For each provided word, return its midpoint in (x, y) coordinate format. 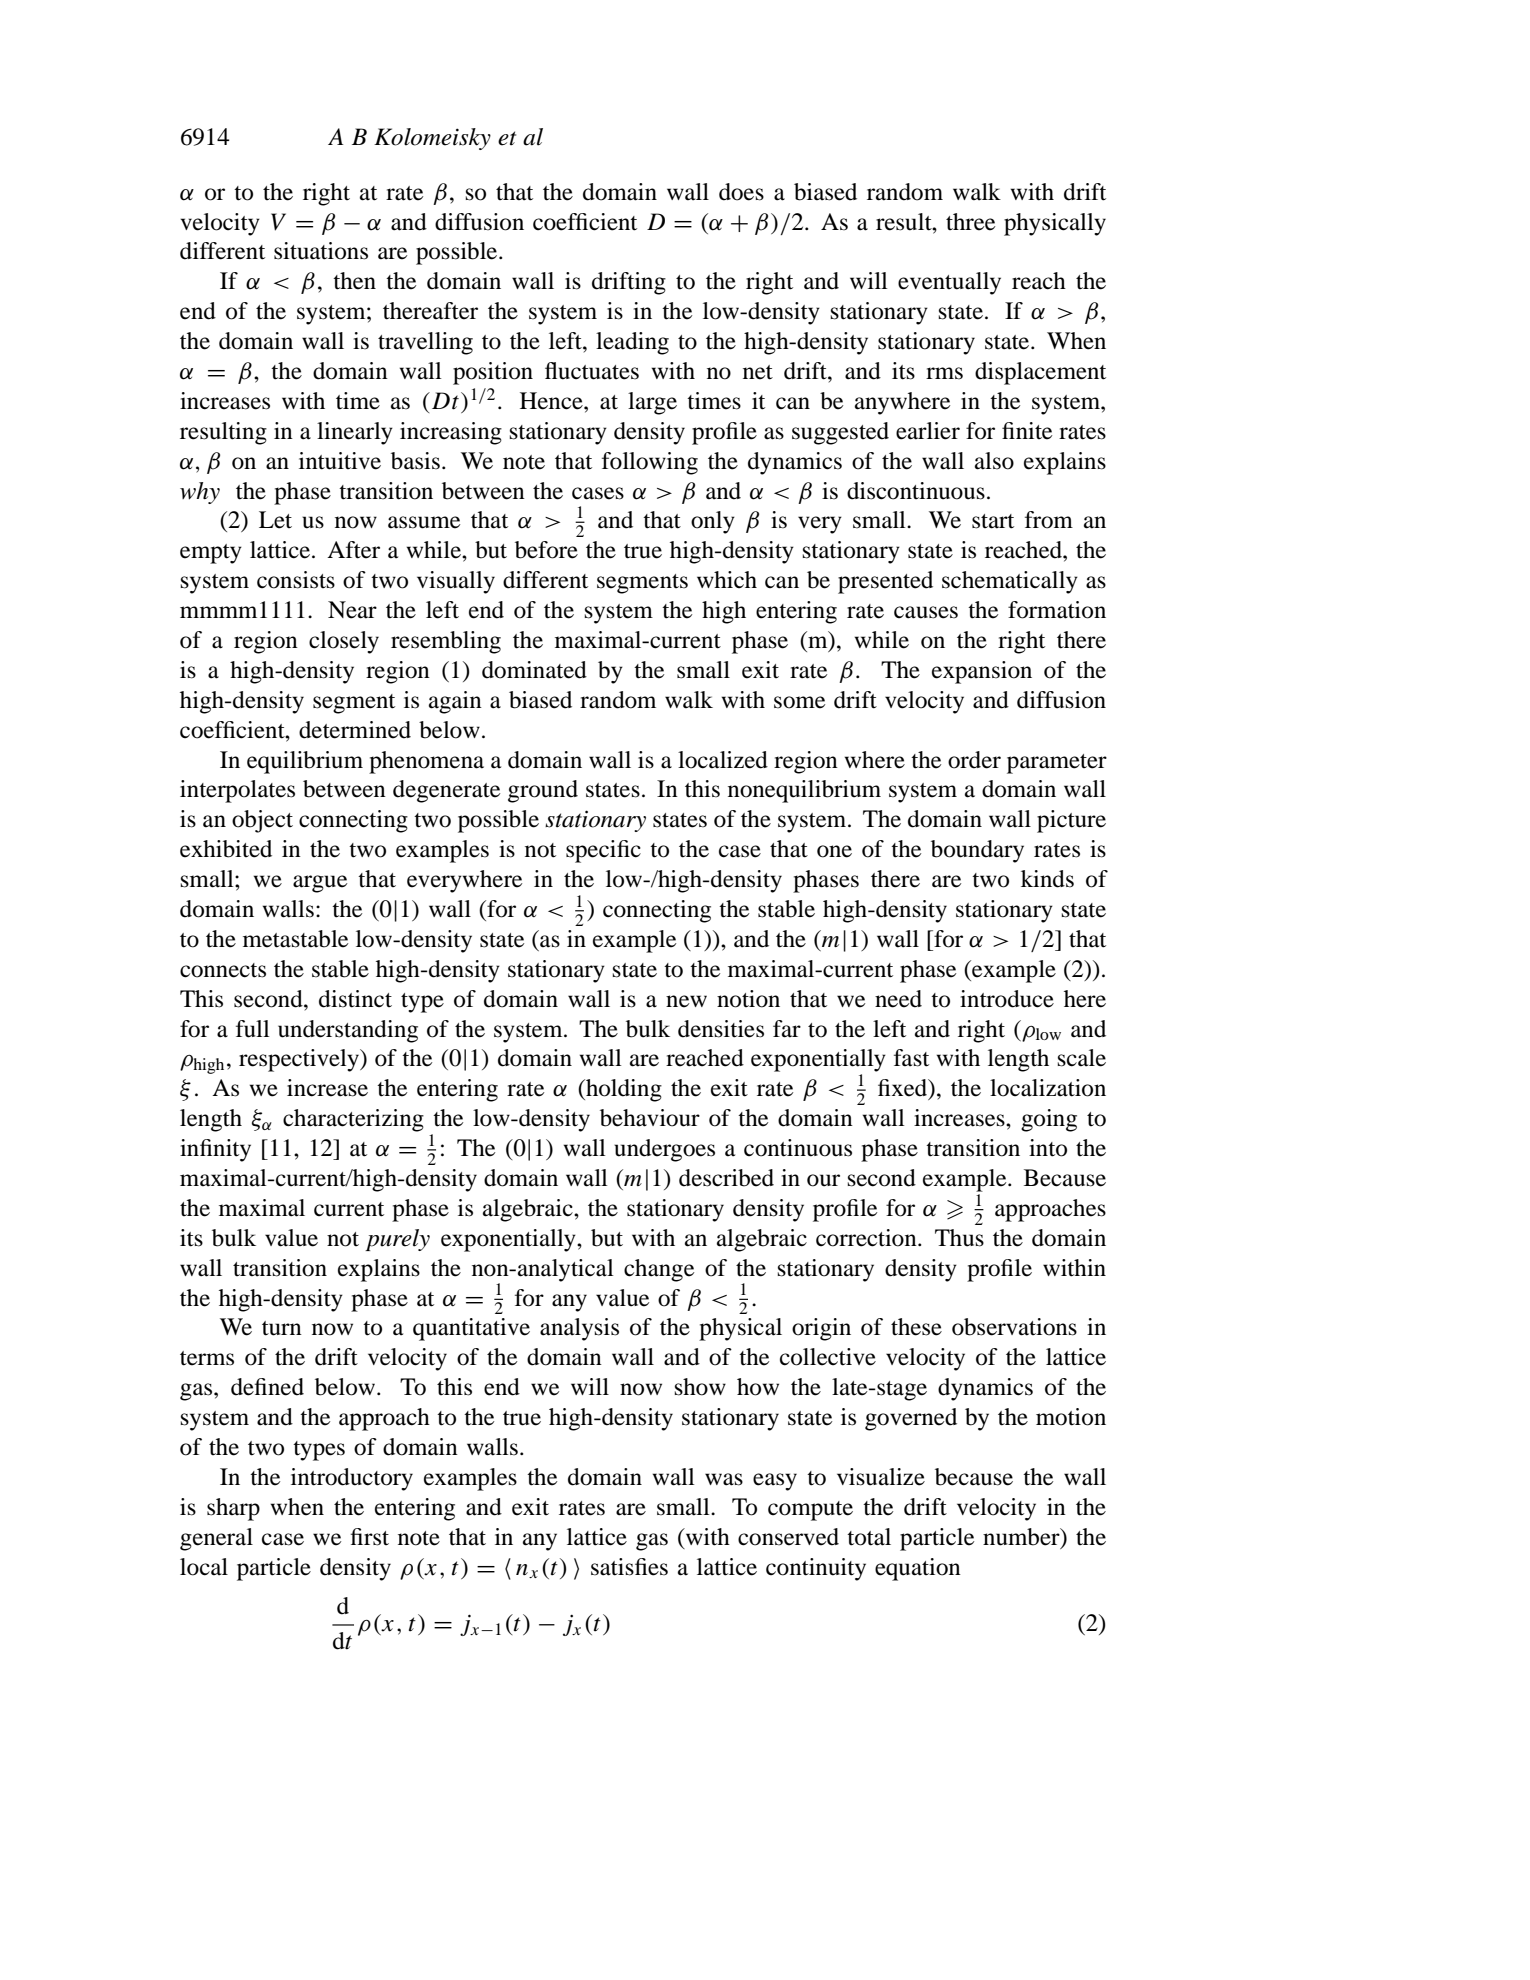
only (713, 522)
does (741, 192)
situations (321, 251)
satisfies (629, 1567)
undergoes (664, 1150)
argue (320, 884)
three (970, 222)
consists (296, 580)
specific (603, 851)
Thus (959, 1238)
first (370, 1537)
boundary (977, 851)
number (1022, 1537)
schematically (1010, 582)
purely (397, 1240)
